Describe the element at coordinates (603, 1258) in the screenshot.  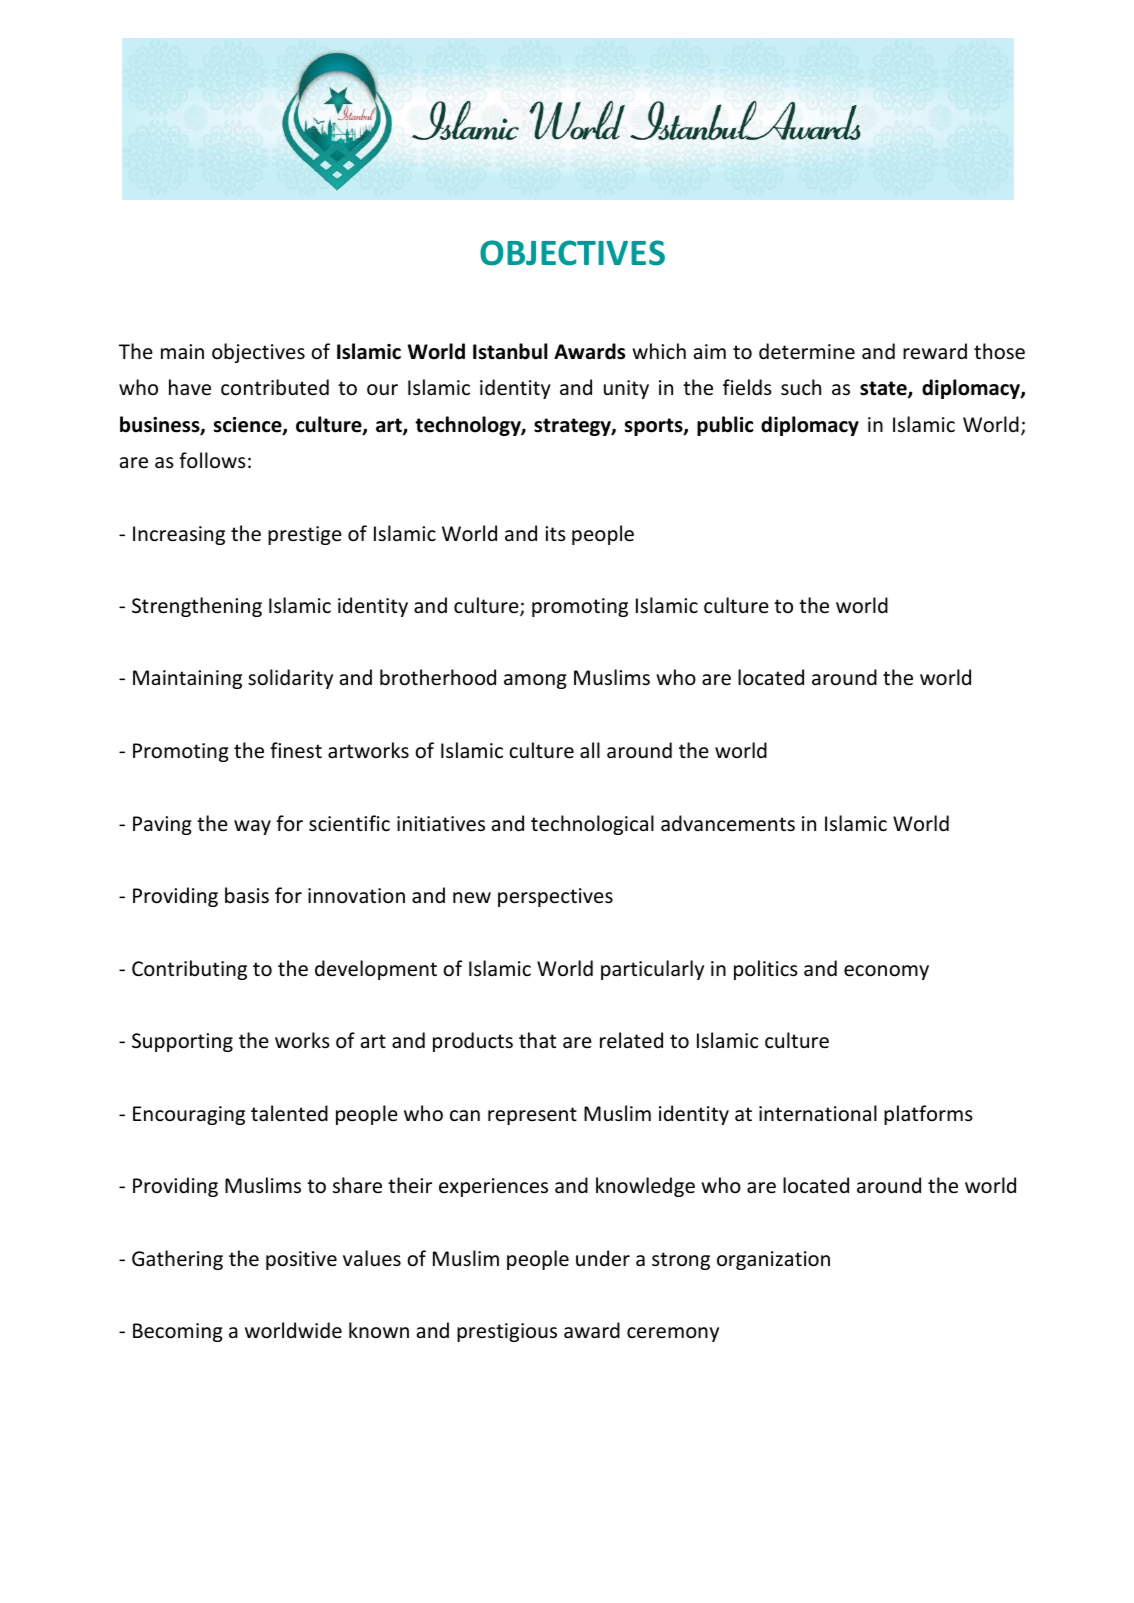
I see `under` at that location.
